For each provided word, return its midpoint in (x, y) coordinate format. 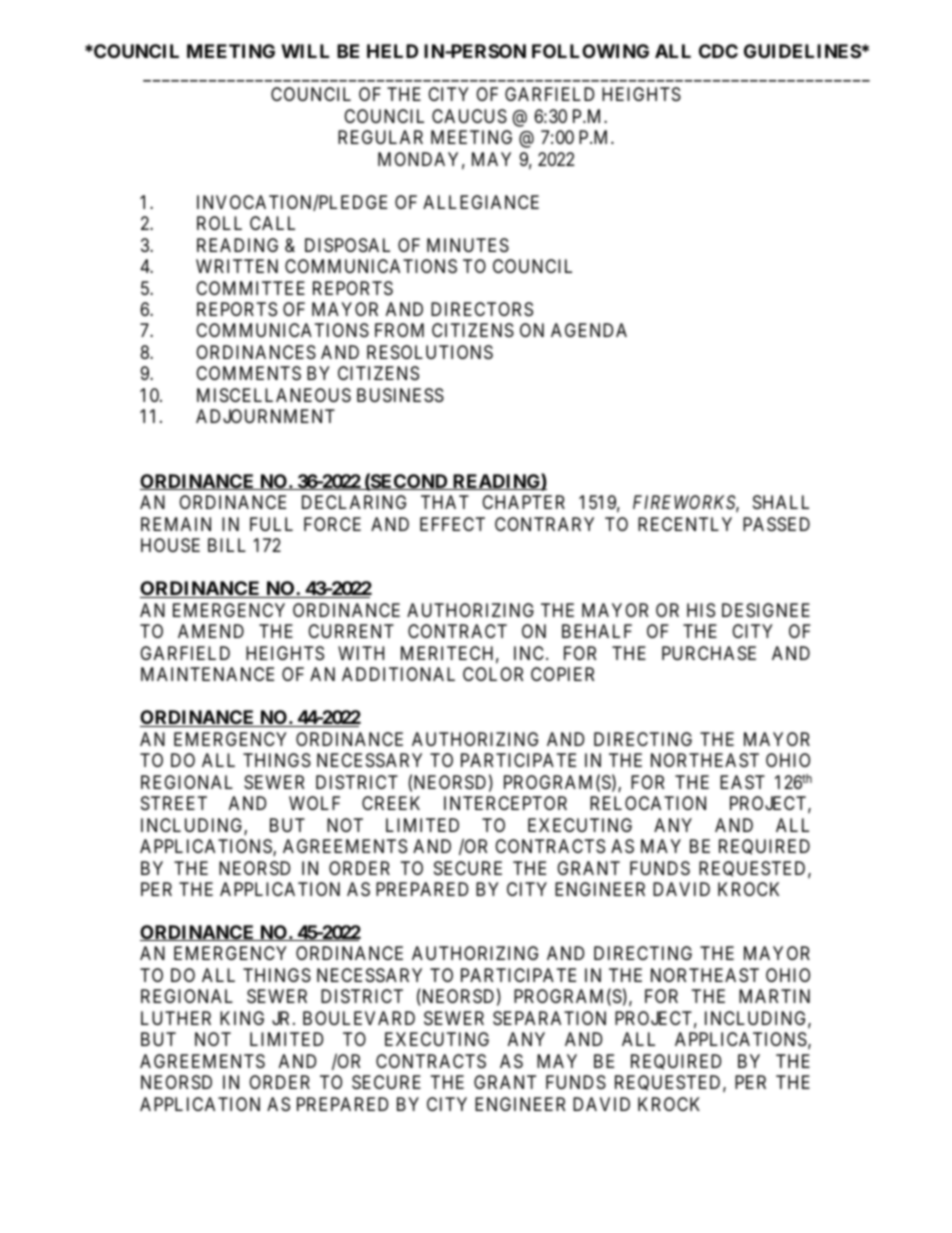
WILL (305, 51)
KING (242, 1018)
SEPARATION (549, 1018)
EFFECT (452, 524)
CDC (718, 51)
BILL (227, 545)
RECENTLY (685, 524)
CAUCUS (469, 116)
